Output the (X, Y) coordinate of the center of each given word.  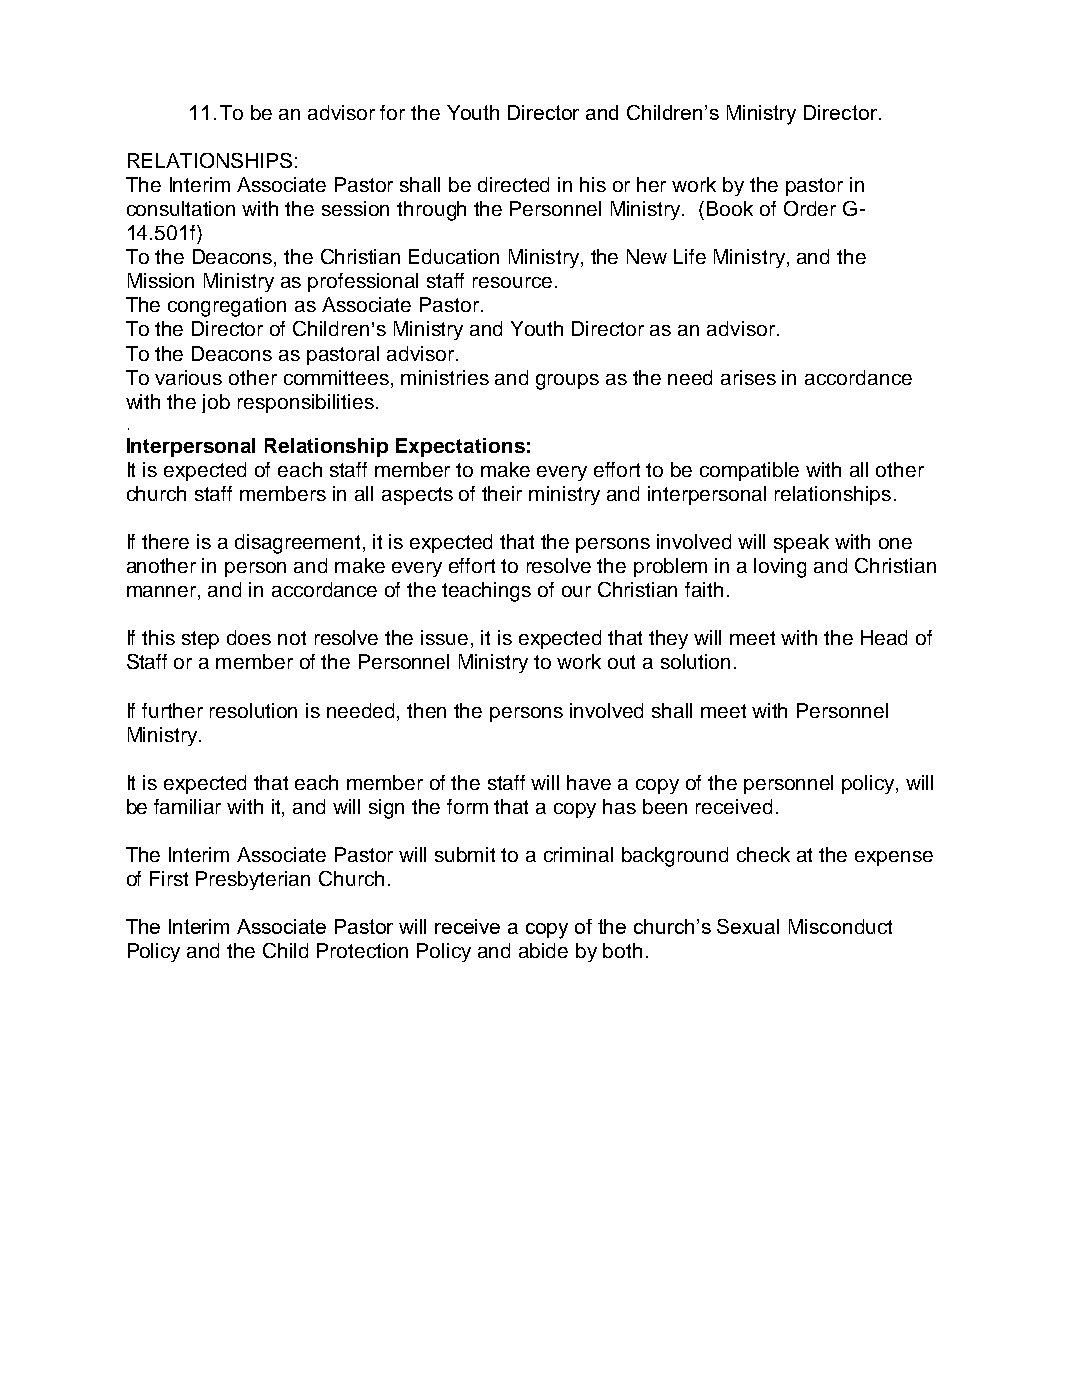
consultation (181, 208)
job (216, 403)
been (665, 806)
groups (567, 382)
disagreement (299, 544)
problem (670, 567)
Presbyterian (253, 880)
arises (748, 377)
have (589, 782)
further (172, 710)
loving (780, 568)
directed (513, 184)
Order (810, 208)
